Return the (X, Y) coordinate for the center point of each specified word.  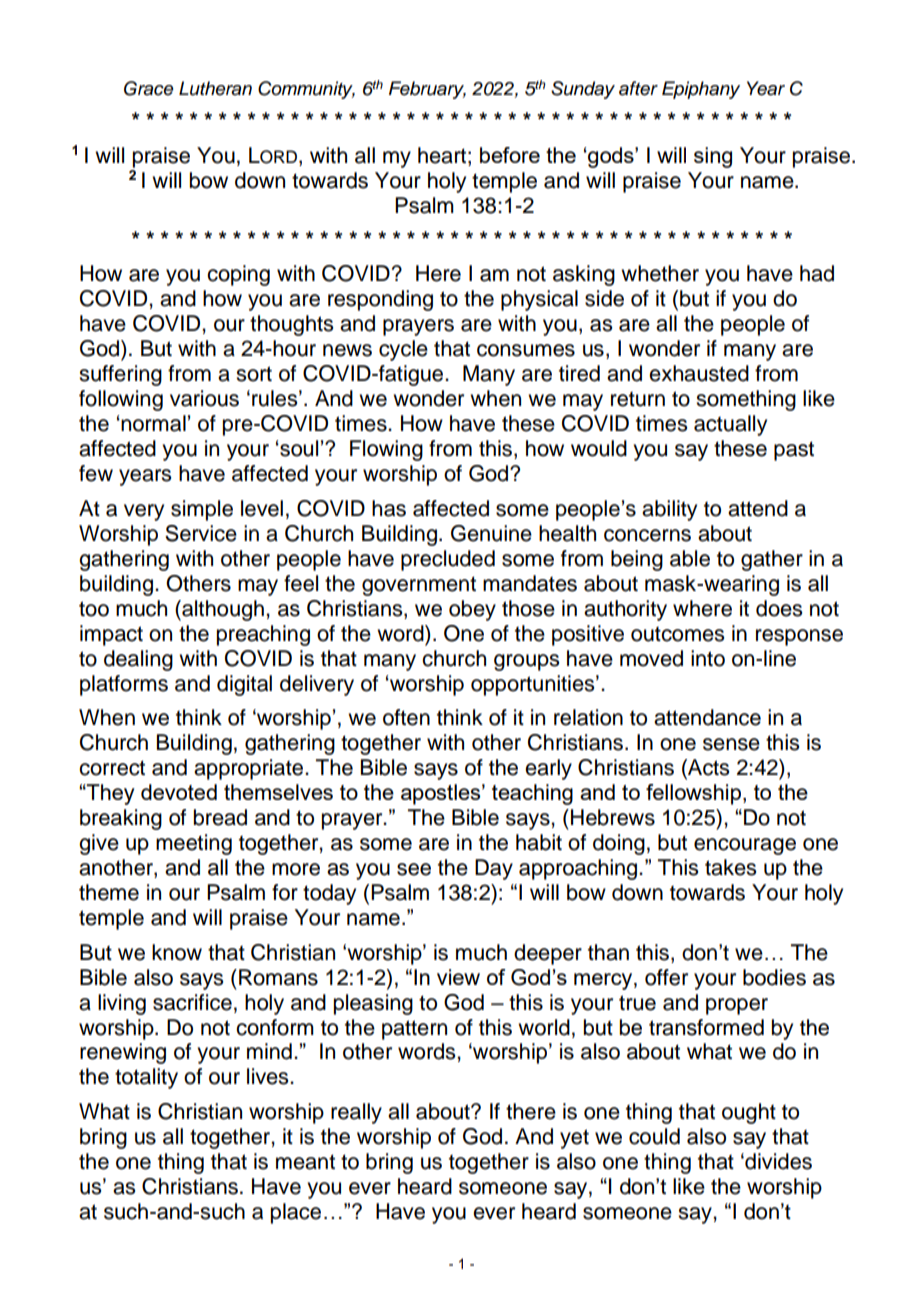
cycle (403, 350)
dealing (138, 660)
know (177, 952)
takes (730, 867)
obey (472, 610)
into (708, 658)
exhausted (699, 373)
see (414, 869)
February (427, 90)
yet (574, 1139)
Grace (149, 88)
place (296, 1213)
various (204, 398)
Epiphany (701, 90)
